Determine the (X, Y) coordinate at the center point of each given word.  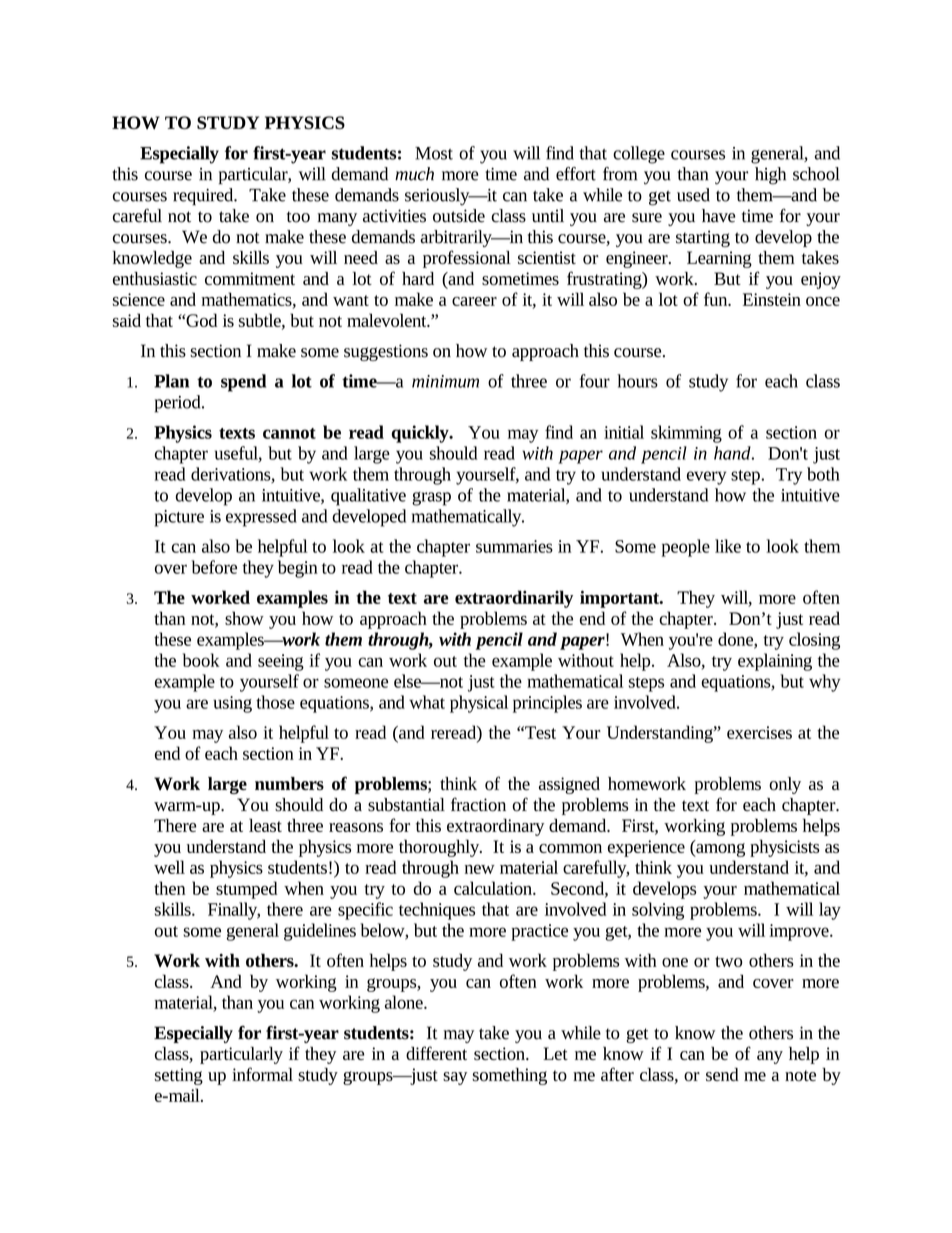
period (179, 404)
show (244, 618)
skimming (686, 434)
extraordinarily (514, 599)
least (265, 825)
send (722, 1074)
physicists (785, 848)
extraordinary (495, 827)
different (436, 1053)
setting (179, 1076)
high (770, 176)
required (204, 197)
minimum (445, 381)
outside (459, 216)
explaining (775, 662)
